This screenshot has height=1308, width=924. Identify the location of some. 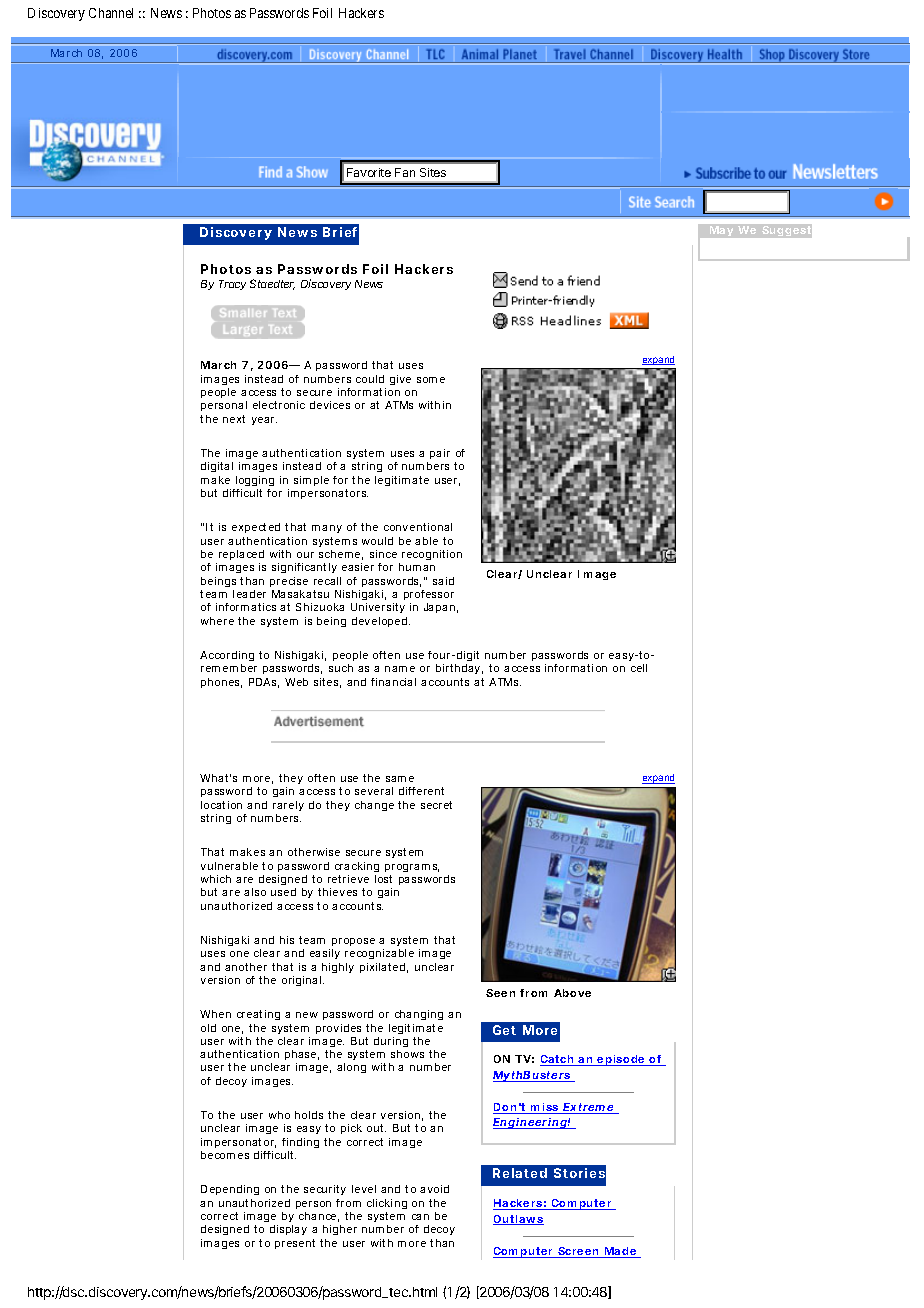
(431, 380).
